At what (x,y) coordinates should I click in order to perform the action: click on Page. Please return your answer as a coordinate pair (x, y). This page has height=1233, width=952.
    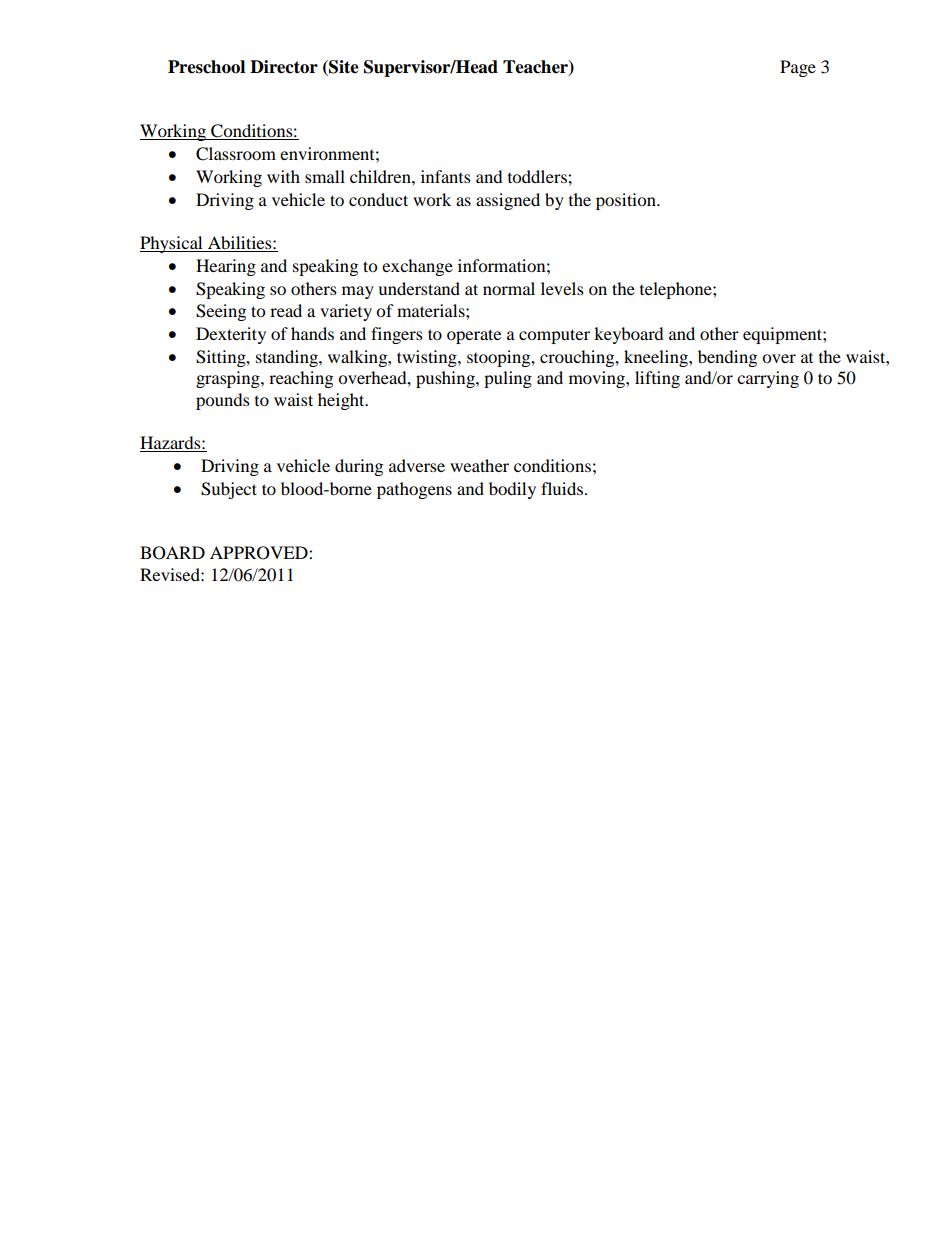
    Looking at the image, I should click on (798, 68).
